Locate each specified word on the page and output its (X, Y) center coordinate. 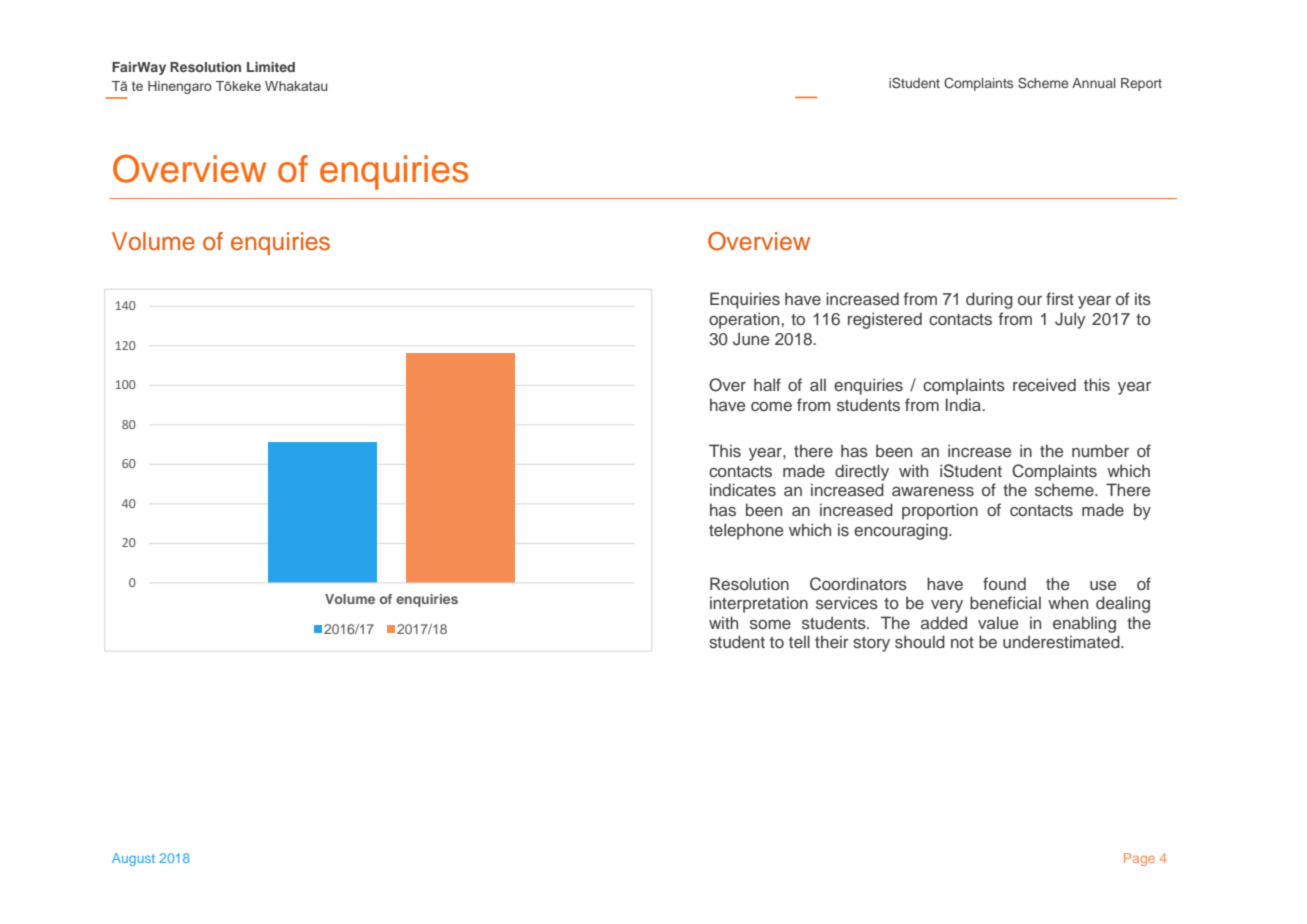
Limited (271, 67)
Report (1141, 84)
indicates (743, 489)
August (133, 859)
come (771, 406)
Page (1139, 859)
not (962, 642)
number (1100, 450)
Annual (1094, 83)
